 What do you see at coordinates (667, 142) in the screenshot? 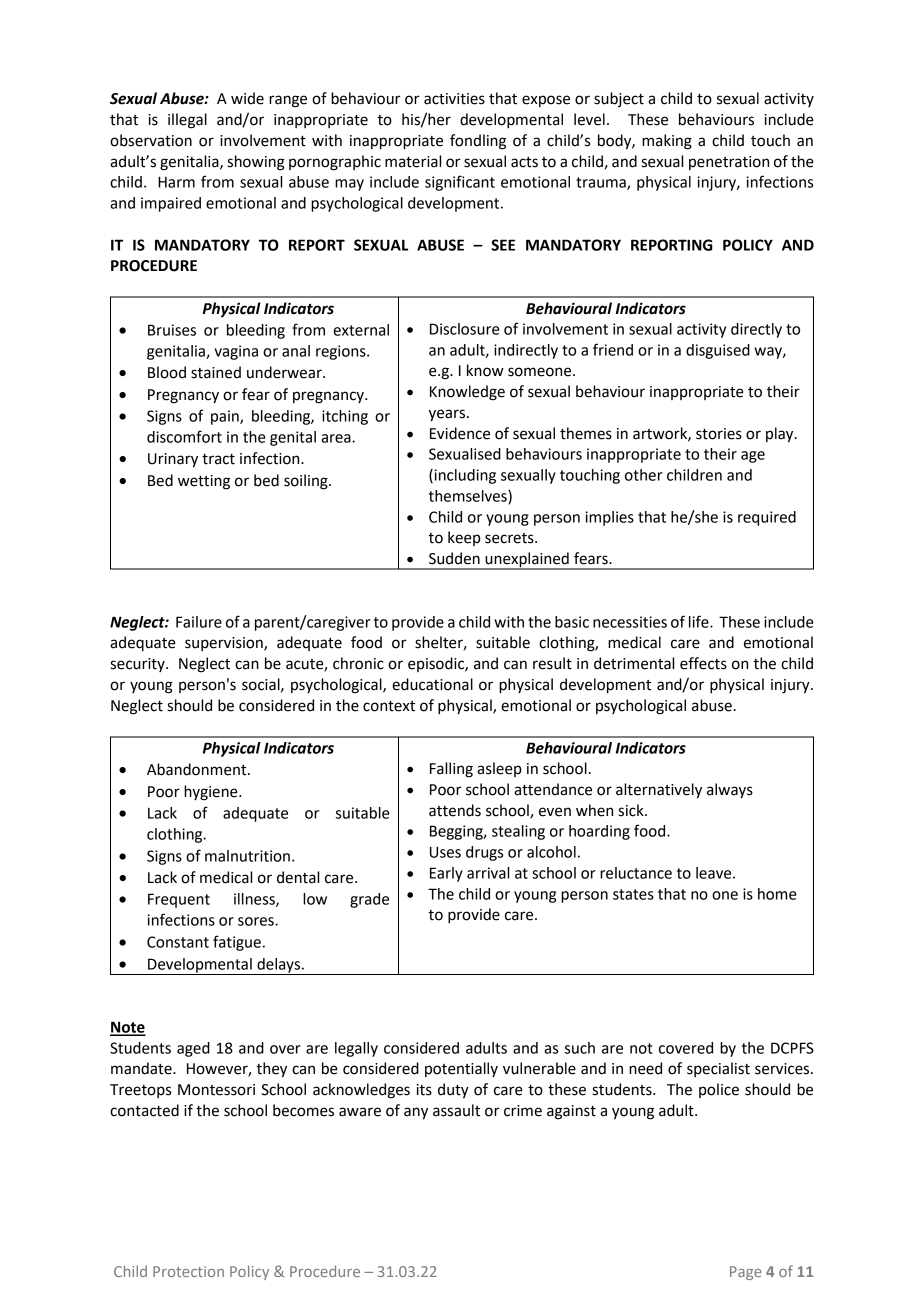
I see `making` at bounding box center [667, 142].
